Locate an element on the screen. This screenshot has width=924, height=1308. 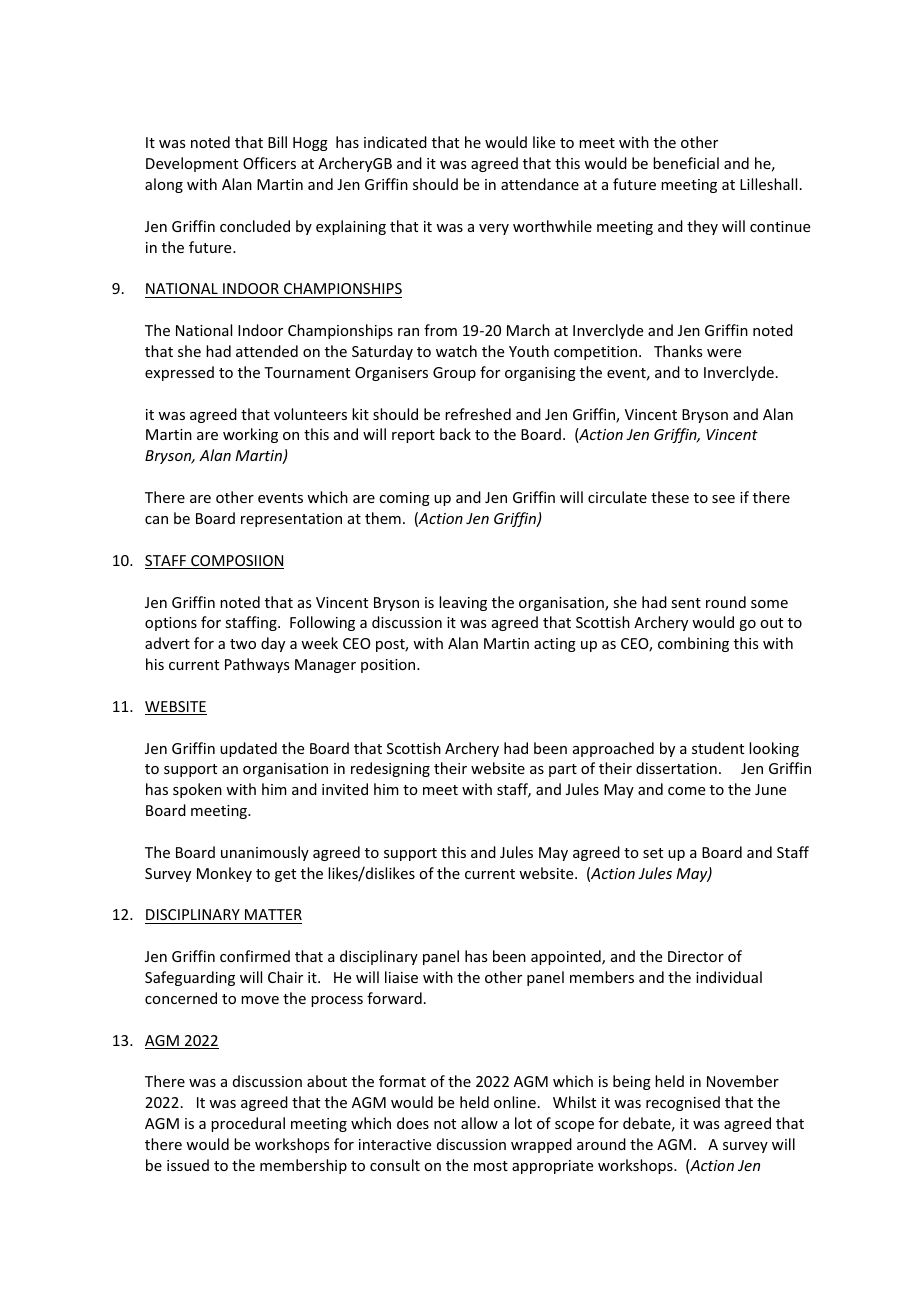
beneficial is located at coordinates (686, 163).
